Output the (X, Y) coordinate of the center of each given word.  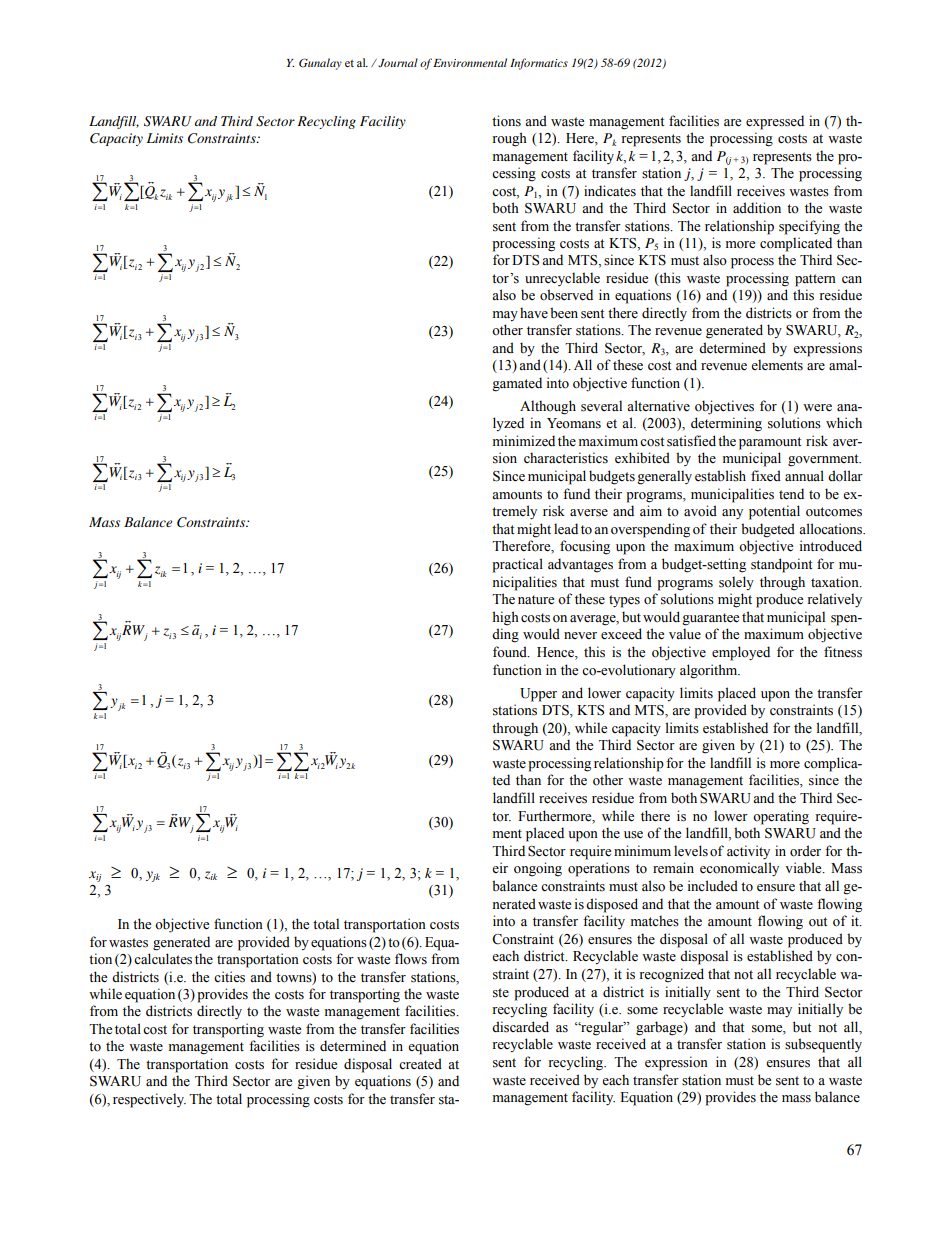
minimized (524, 440)
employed (741, 653)
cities (229, 977)
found (511, 652)
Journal (397, 62)
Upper (538, 695)
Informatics (539, 64)
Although (548, 407)
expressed (775, 122)
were (817, 408)
